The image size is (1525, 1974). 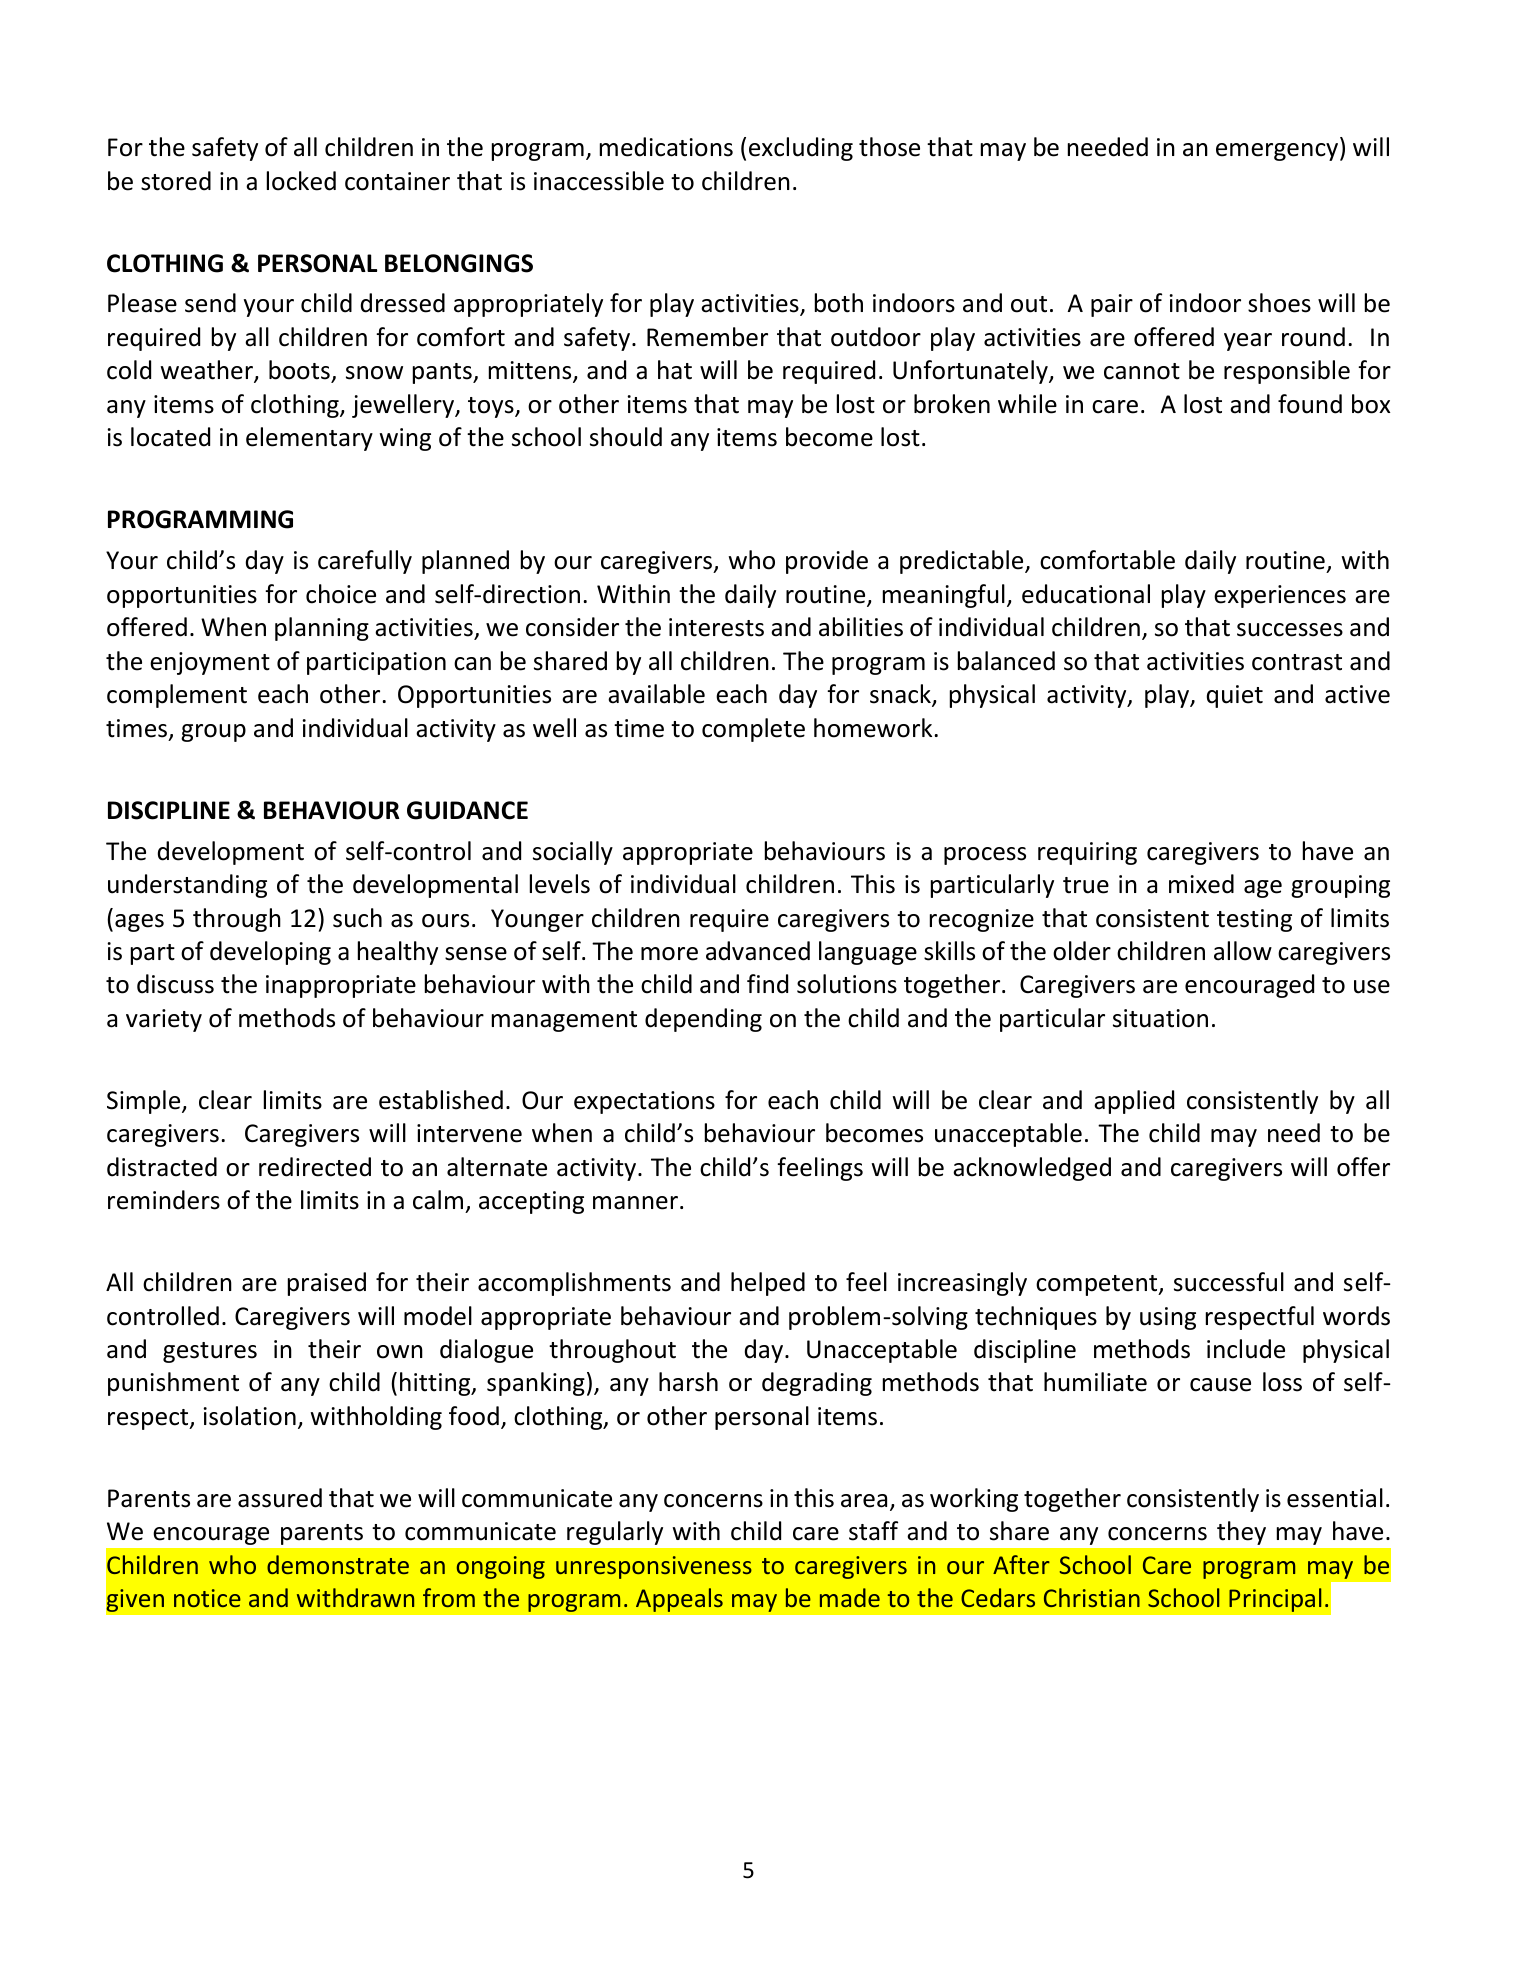 I want to click on emergency, so click(x=1278, y=152).
